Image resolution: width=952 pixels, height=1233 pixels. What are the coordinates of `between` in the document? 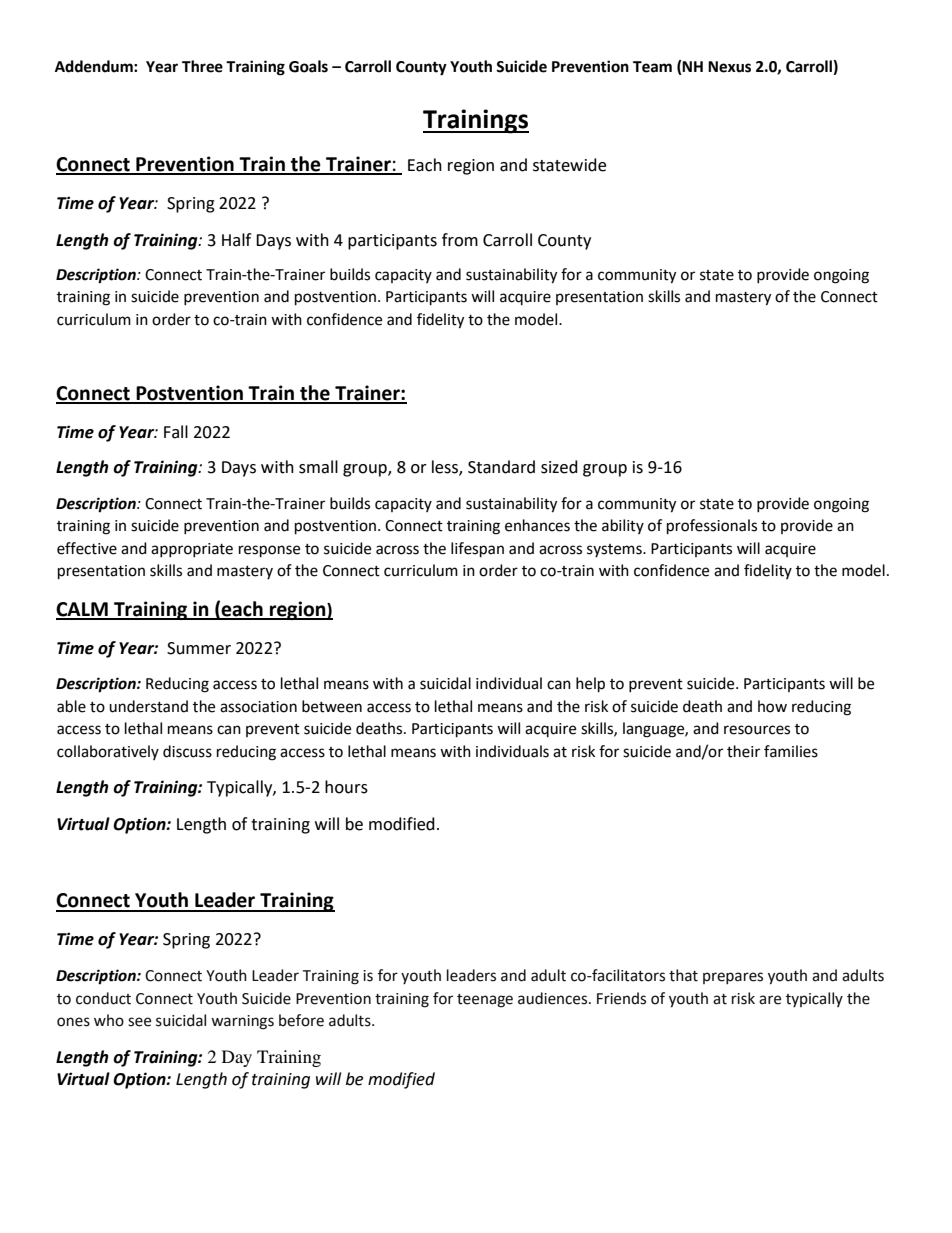 It's located at (332, 706).
